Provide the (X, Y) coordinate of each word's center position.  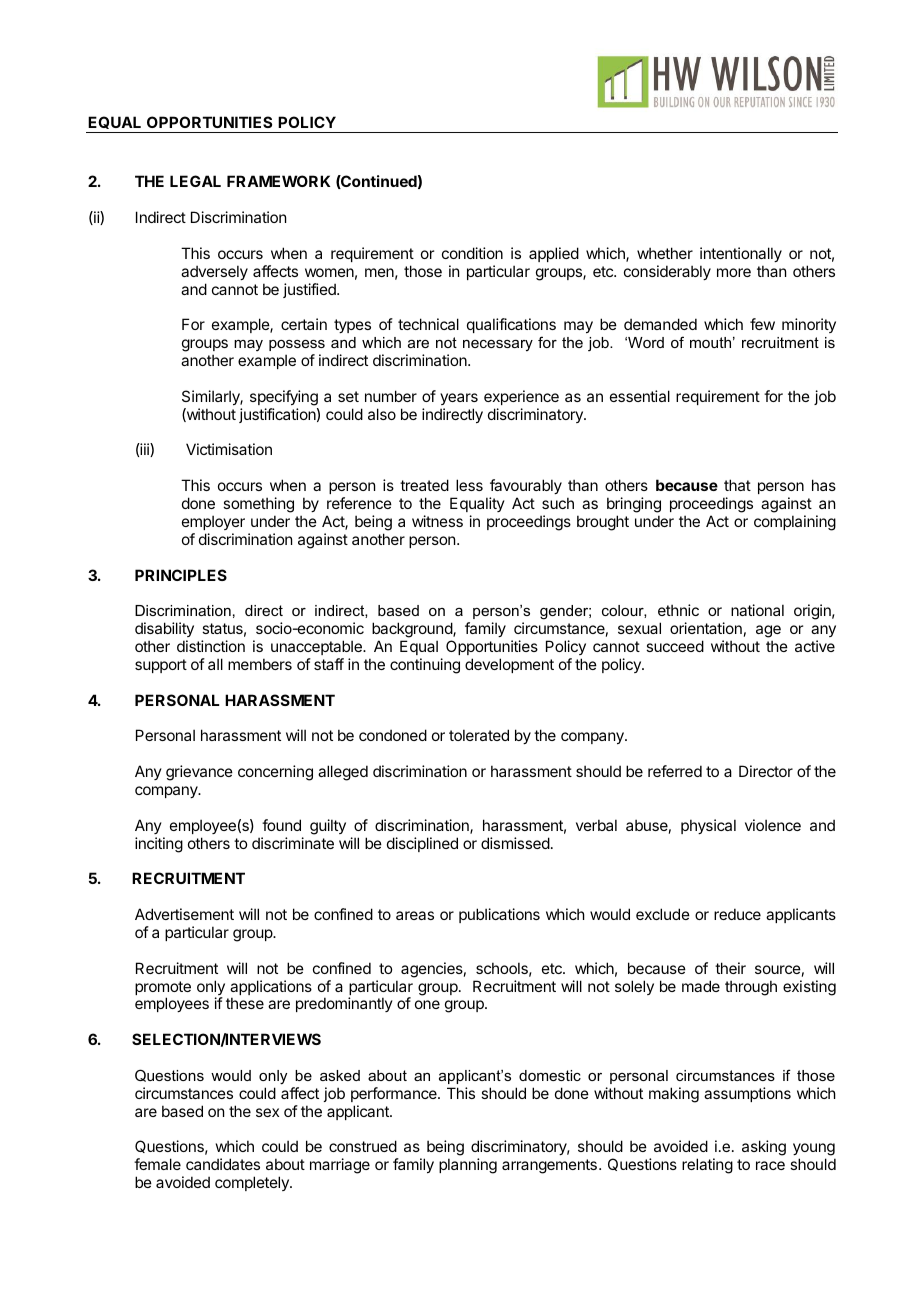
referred (675, 771)
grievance (199, 773)
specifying (284, 398)
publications (499, 915)
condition (472, 253)
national (757, 610)
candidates (223, 1164)
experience (521, 397)
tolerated (479, 735)
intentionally (741, 254)
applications (271, 989)
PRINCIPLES (181, 575)
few (762, 324)
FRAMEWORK (278, 181)
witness (437, 521)
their (730, 968)
